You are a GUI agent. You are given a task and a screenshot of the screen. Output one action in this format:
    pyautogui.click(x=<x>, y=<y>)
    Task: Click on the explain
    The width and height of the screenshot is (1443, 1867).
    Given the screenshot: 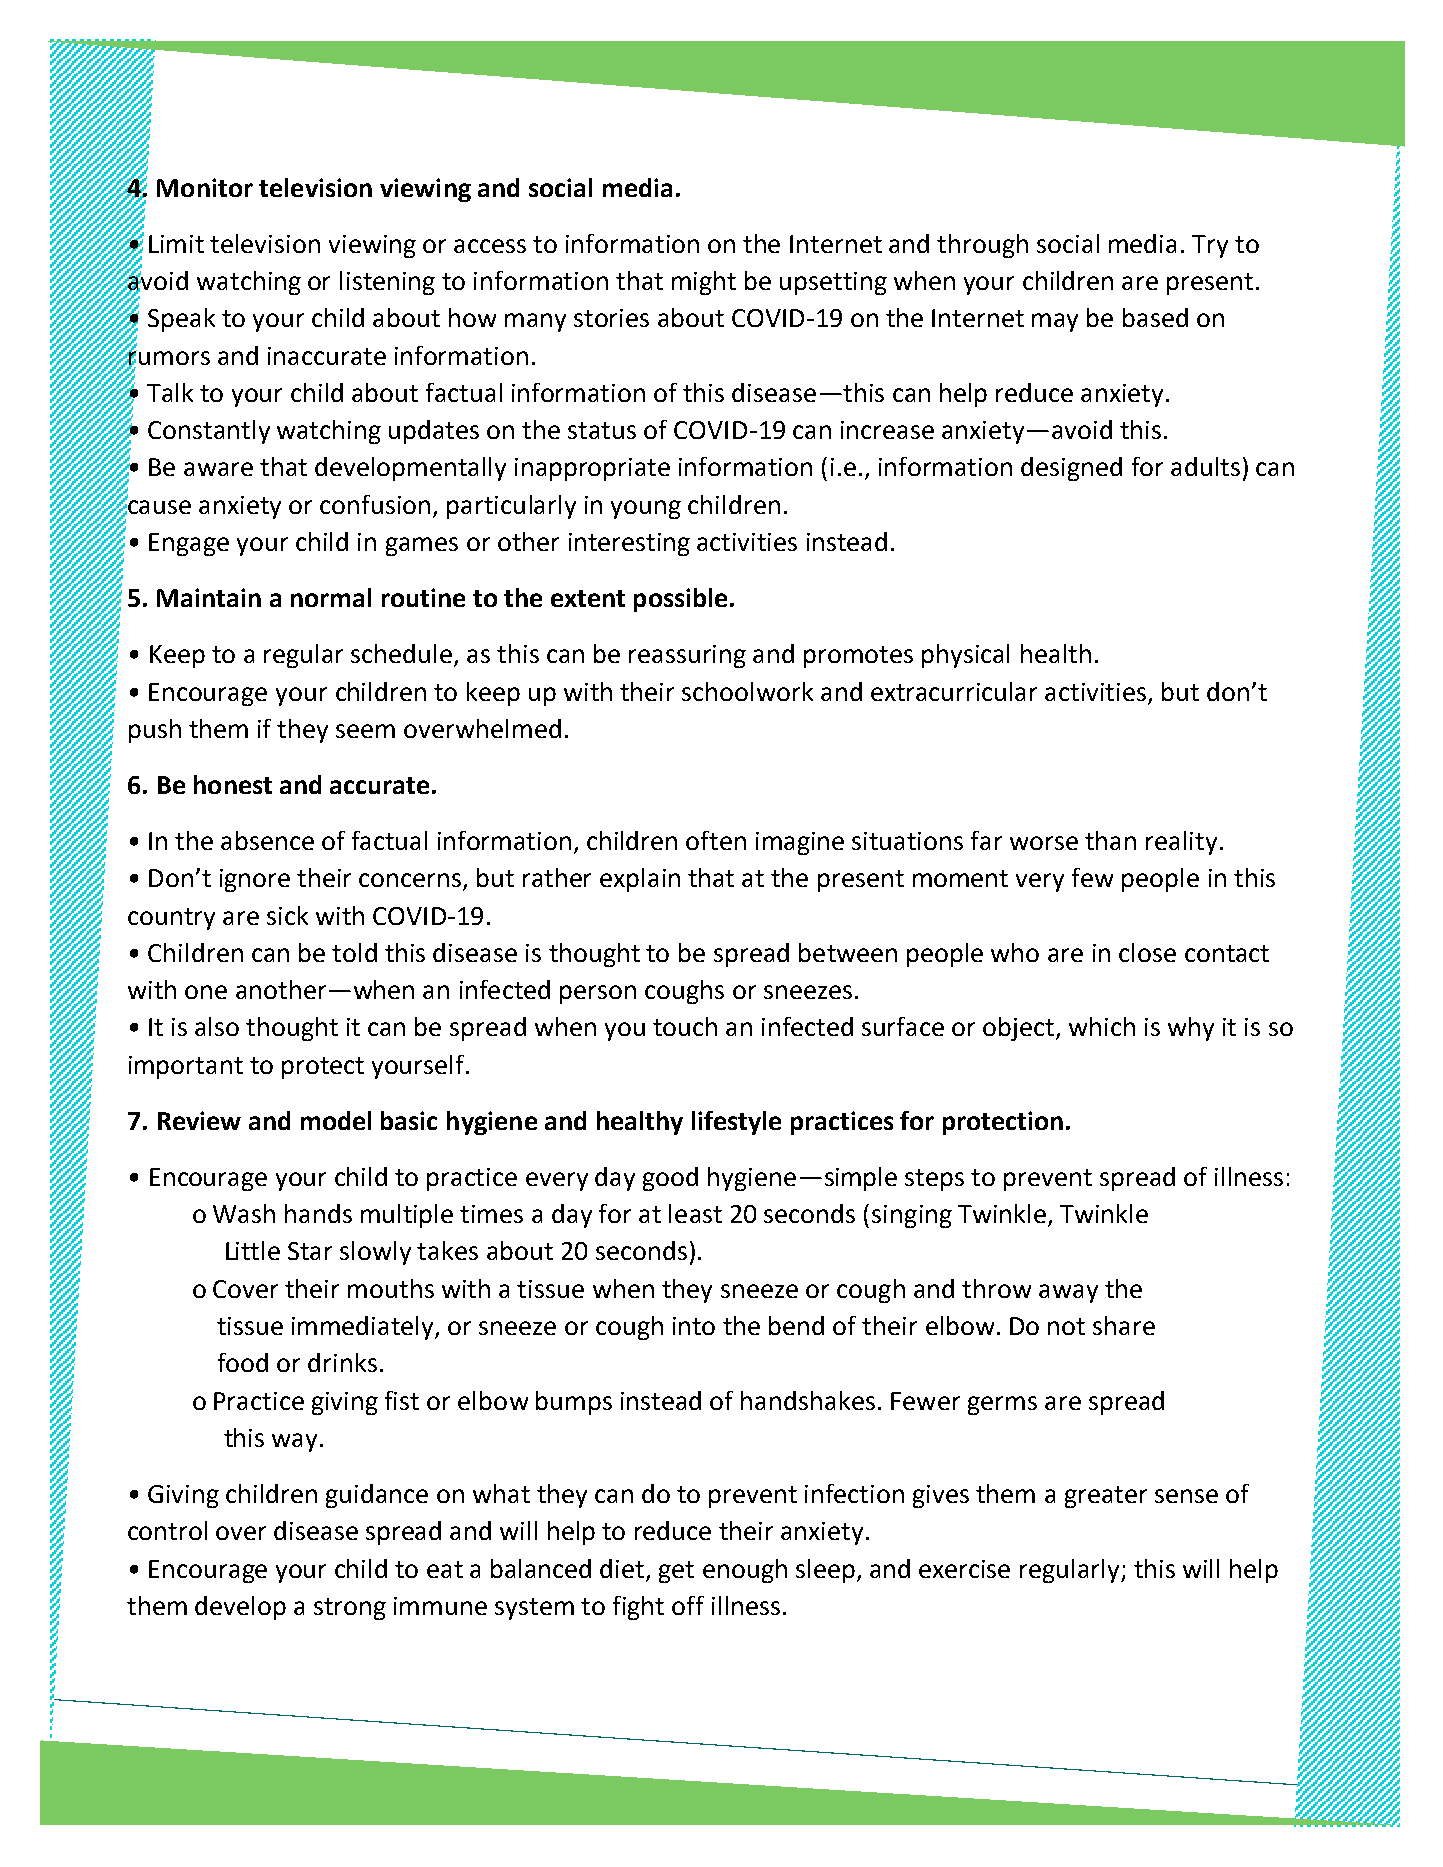 What is the action you would take?
    pyautogui.click(x=640, y=880)
